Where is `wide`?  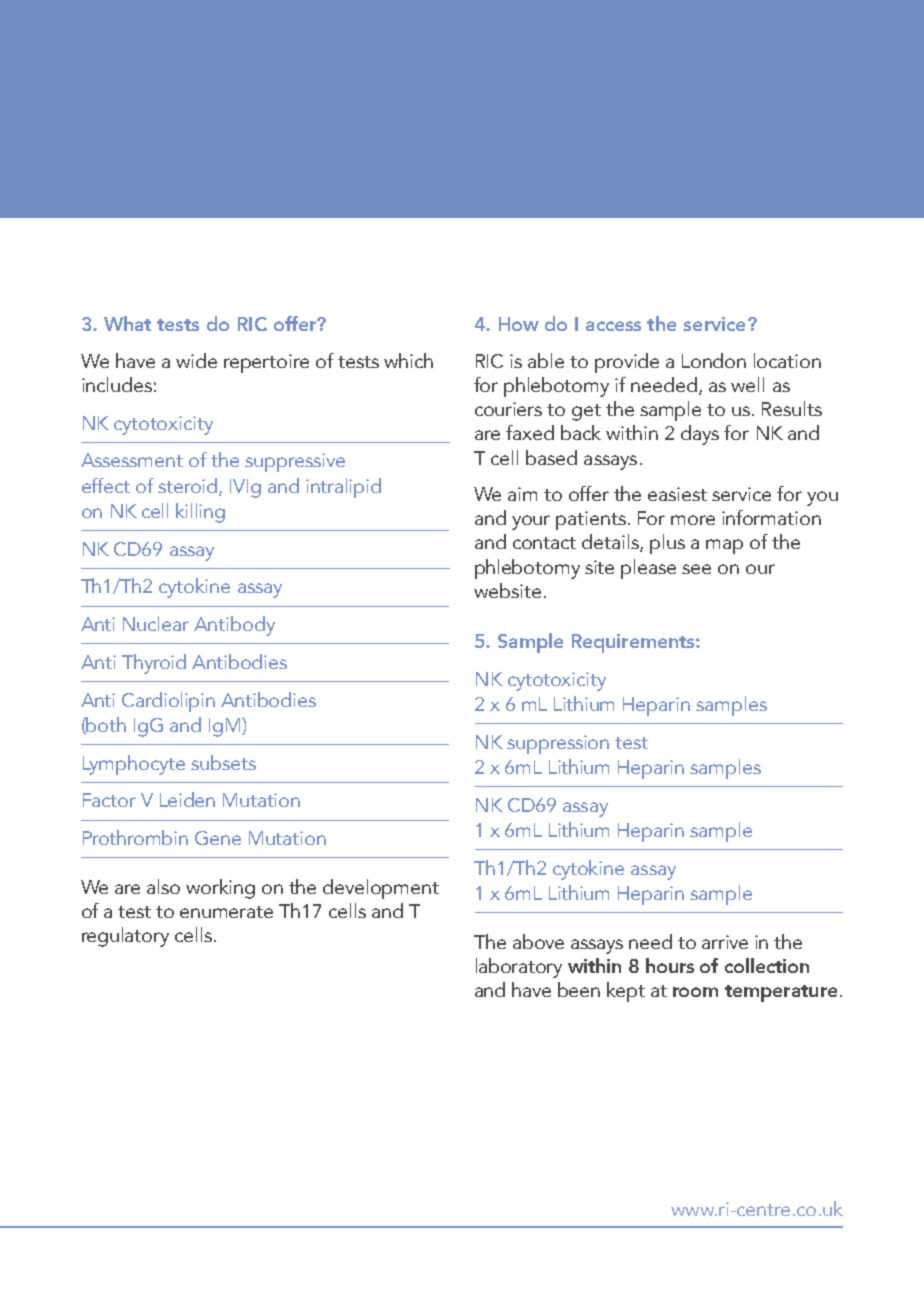 wide is located at coordinates (196, 360).
